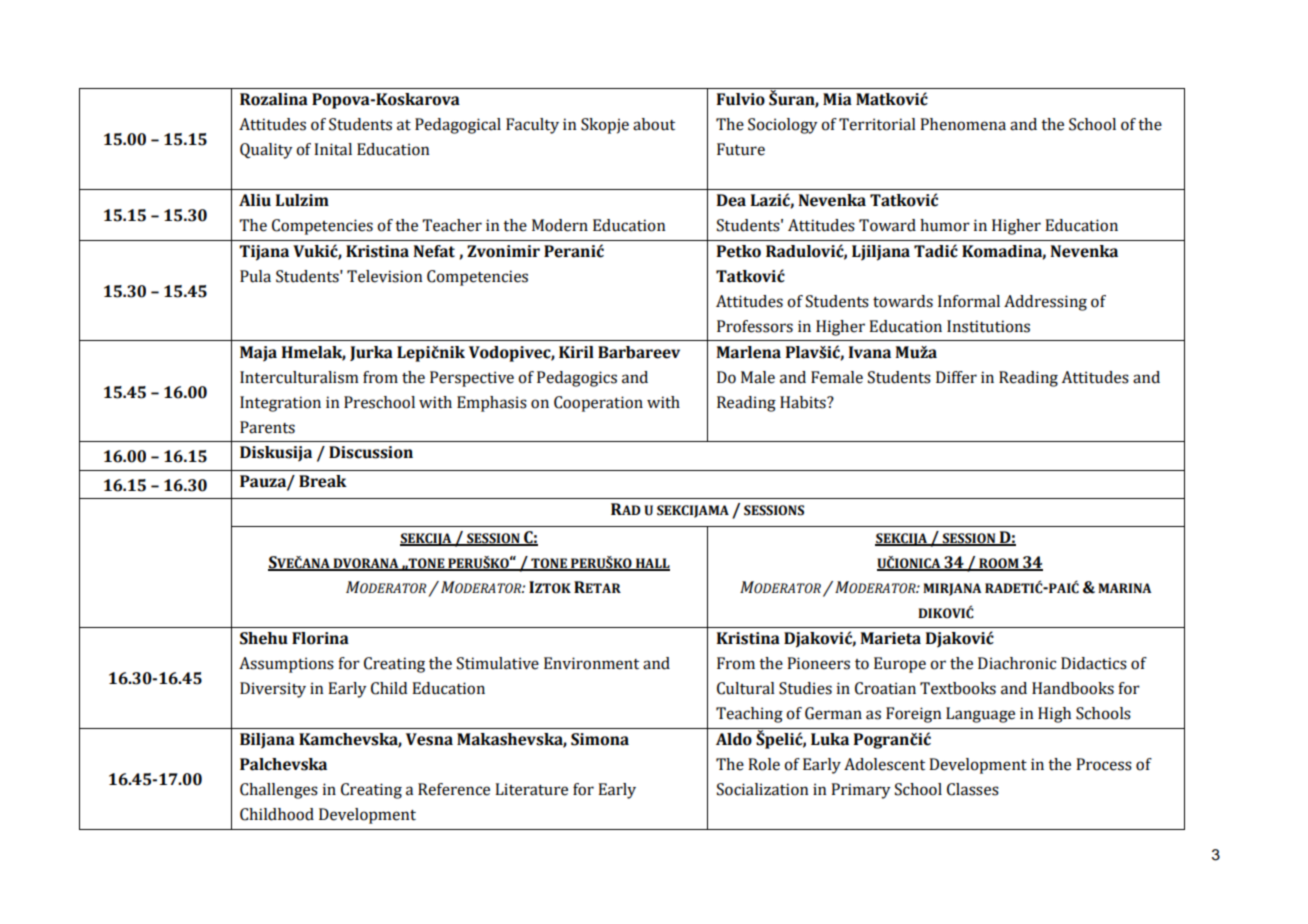 Image resolution: width=1308 pixels, height=924 pixels. What do you see at coordinates (333, 149) in the screenshot?
I see `Inital` at bounding box center [333, 149].
